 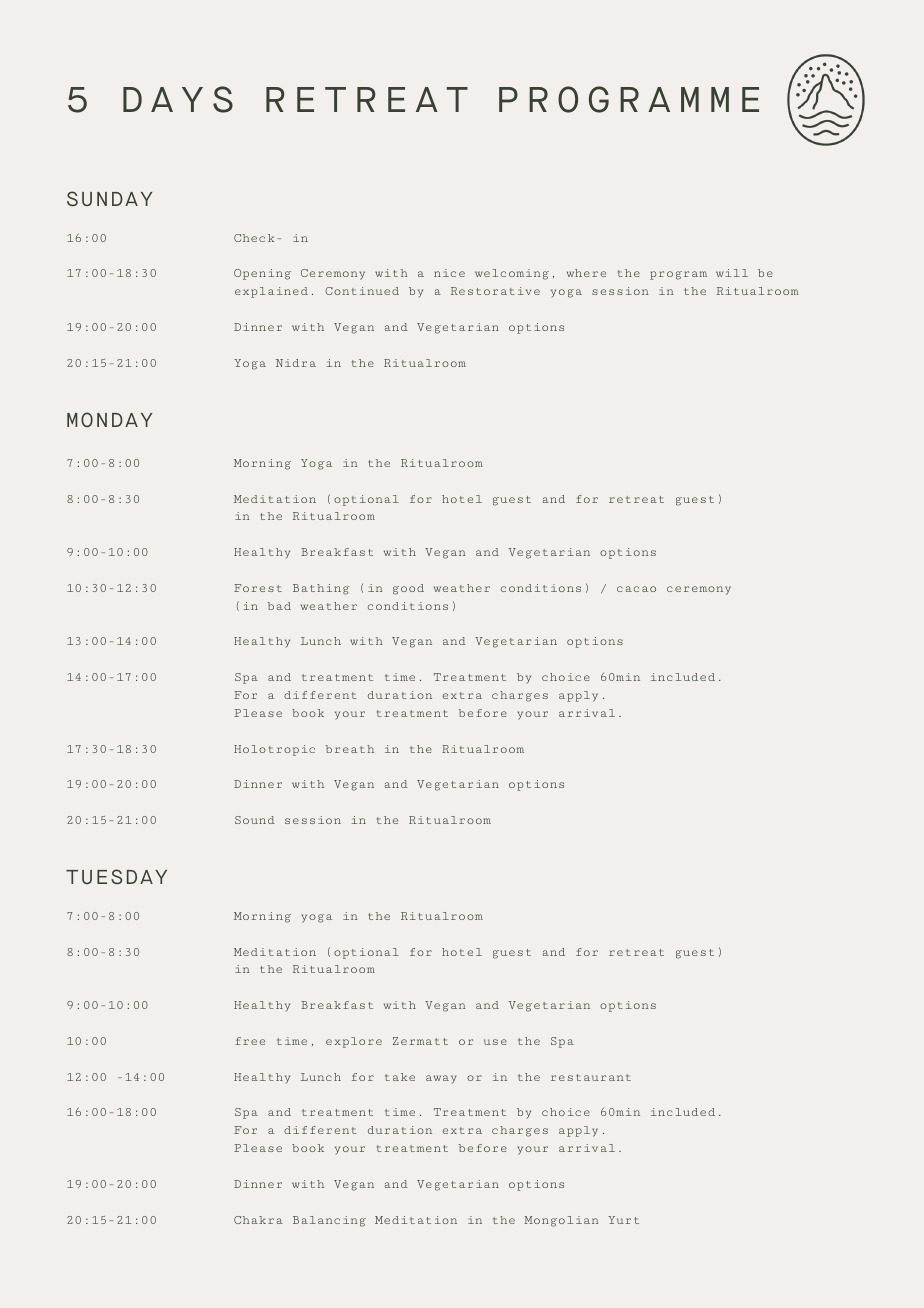 I want to click on cacao, so click(x=636, y=589).
